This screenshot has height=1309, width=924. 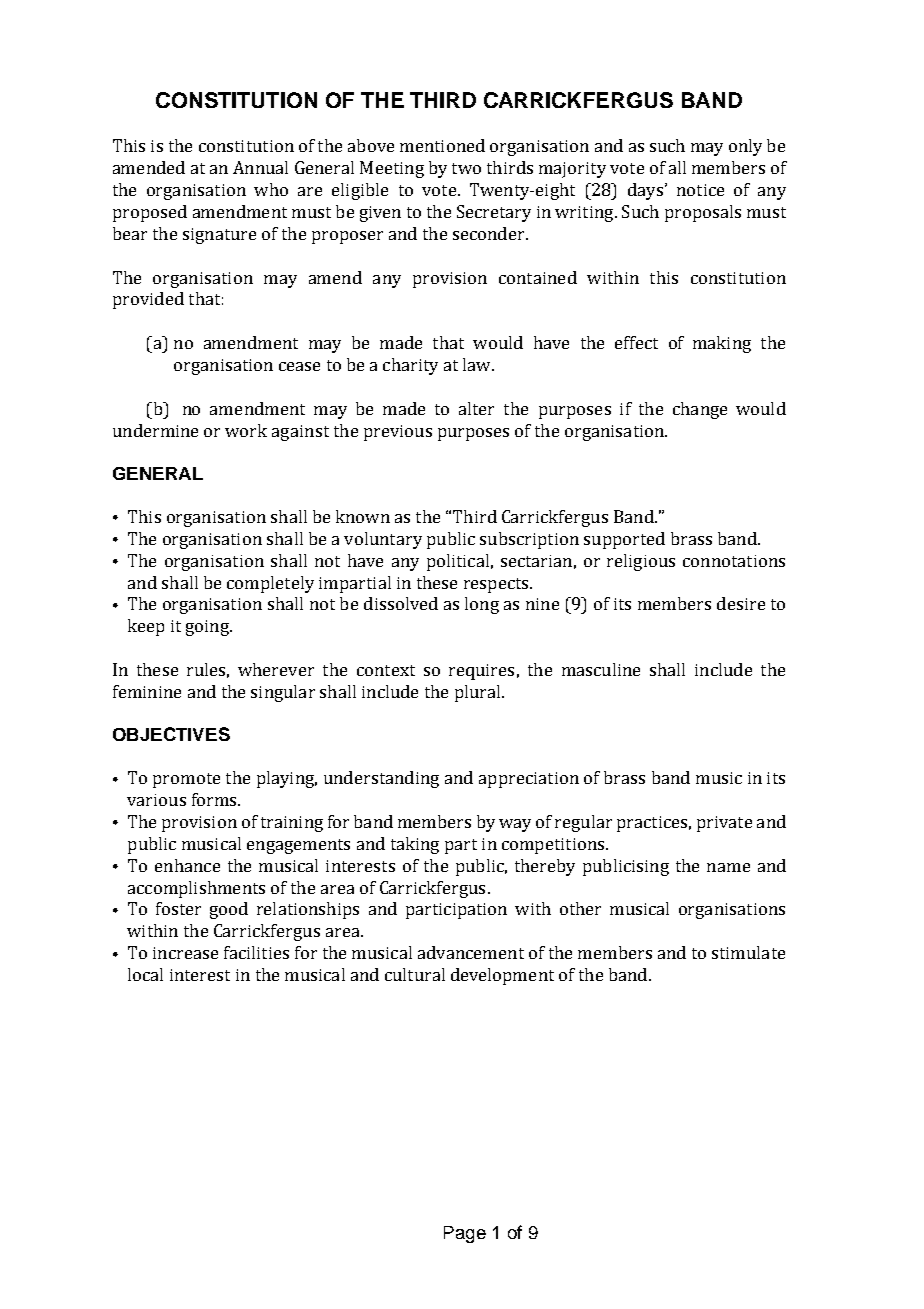 What do you see at coordinates (270, 584) in the screenshot?
I see `completely` at bounding box center [270, 584].
